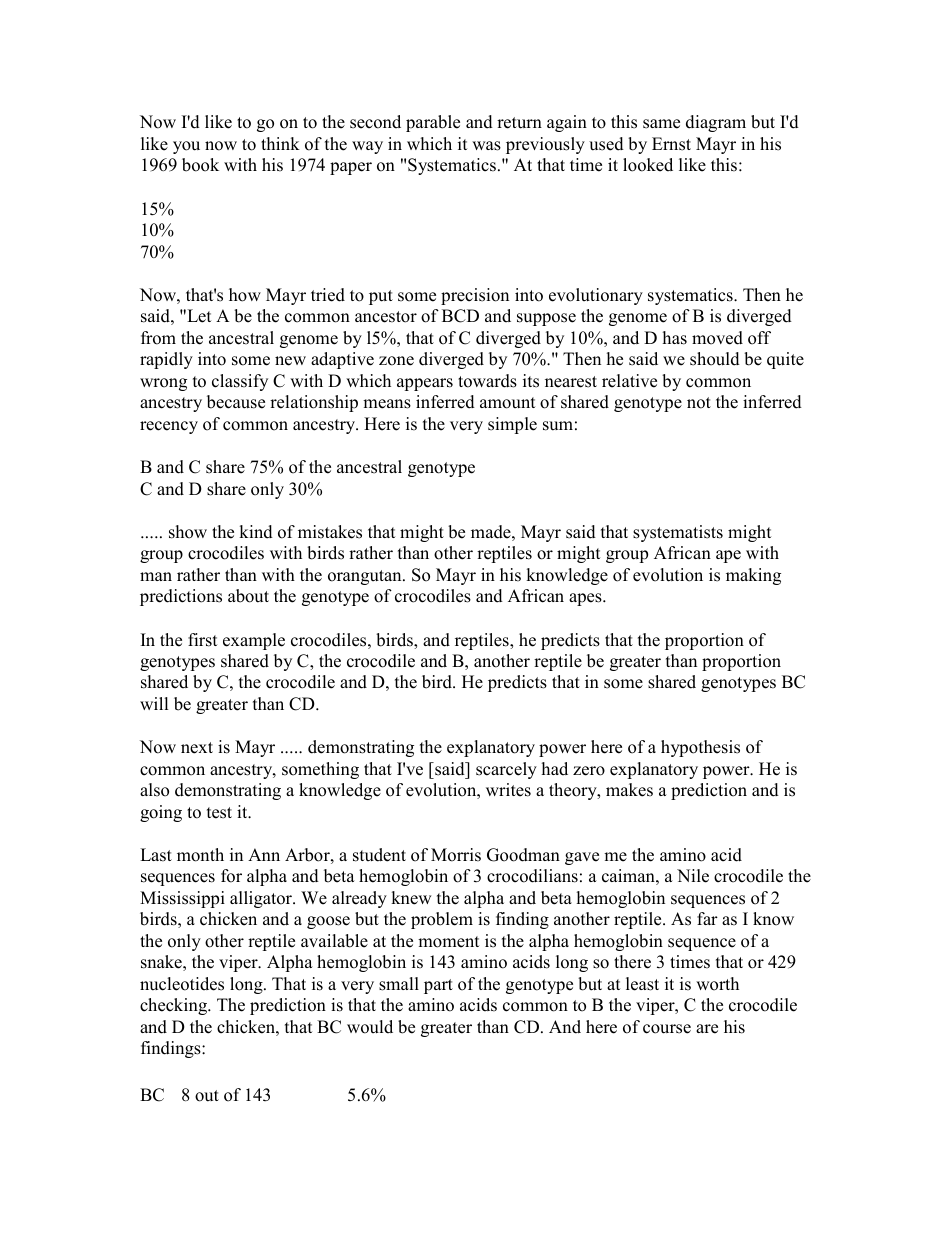 The height and width of the image is (1233, 952). I want to click on book, so click(200, 165).
